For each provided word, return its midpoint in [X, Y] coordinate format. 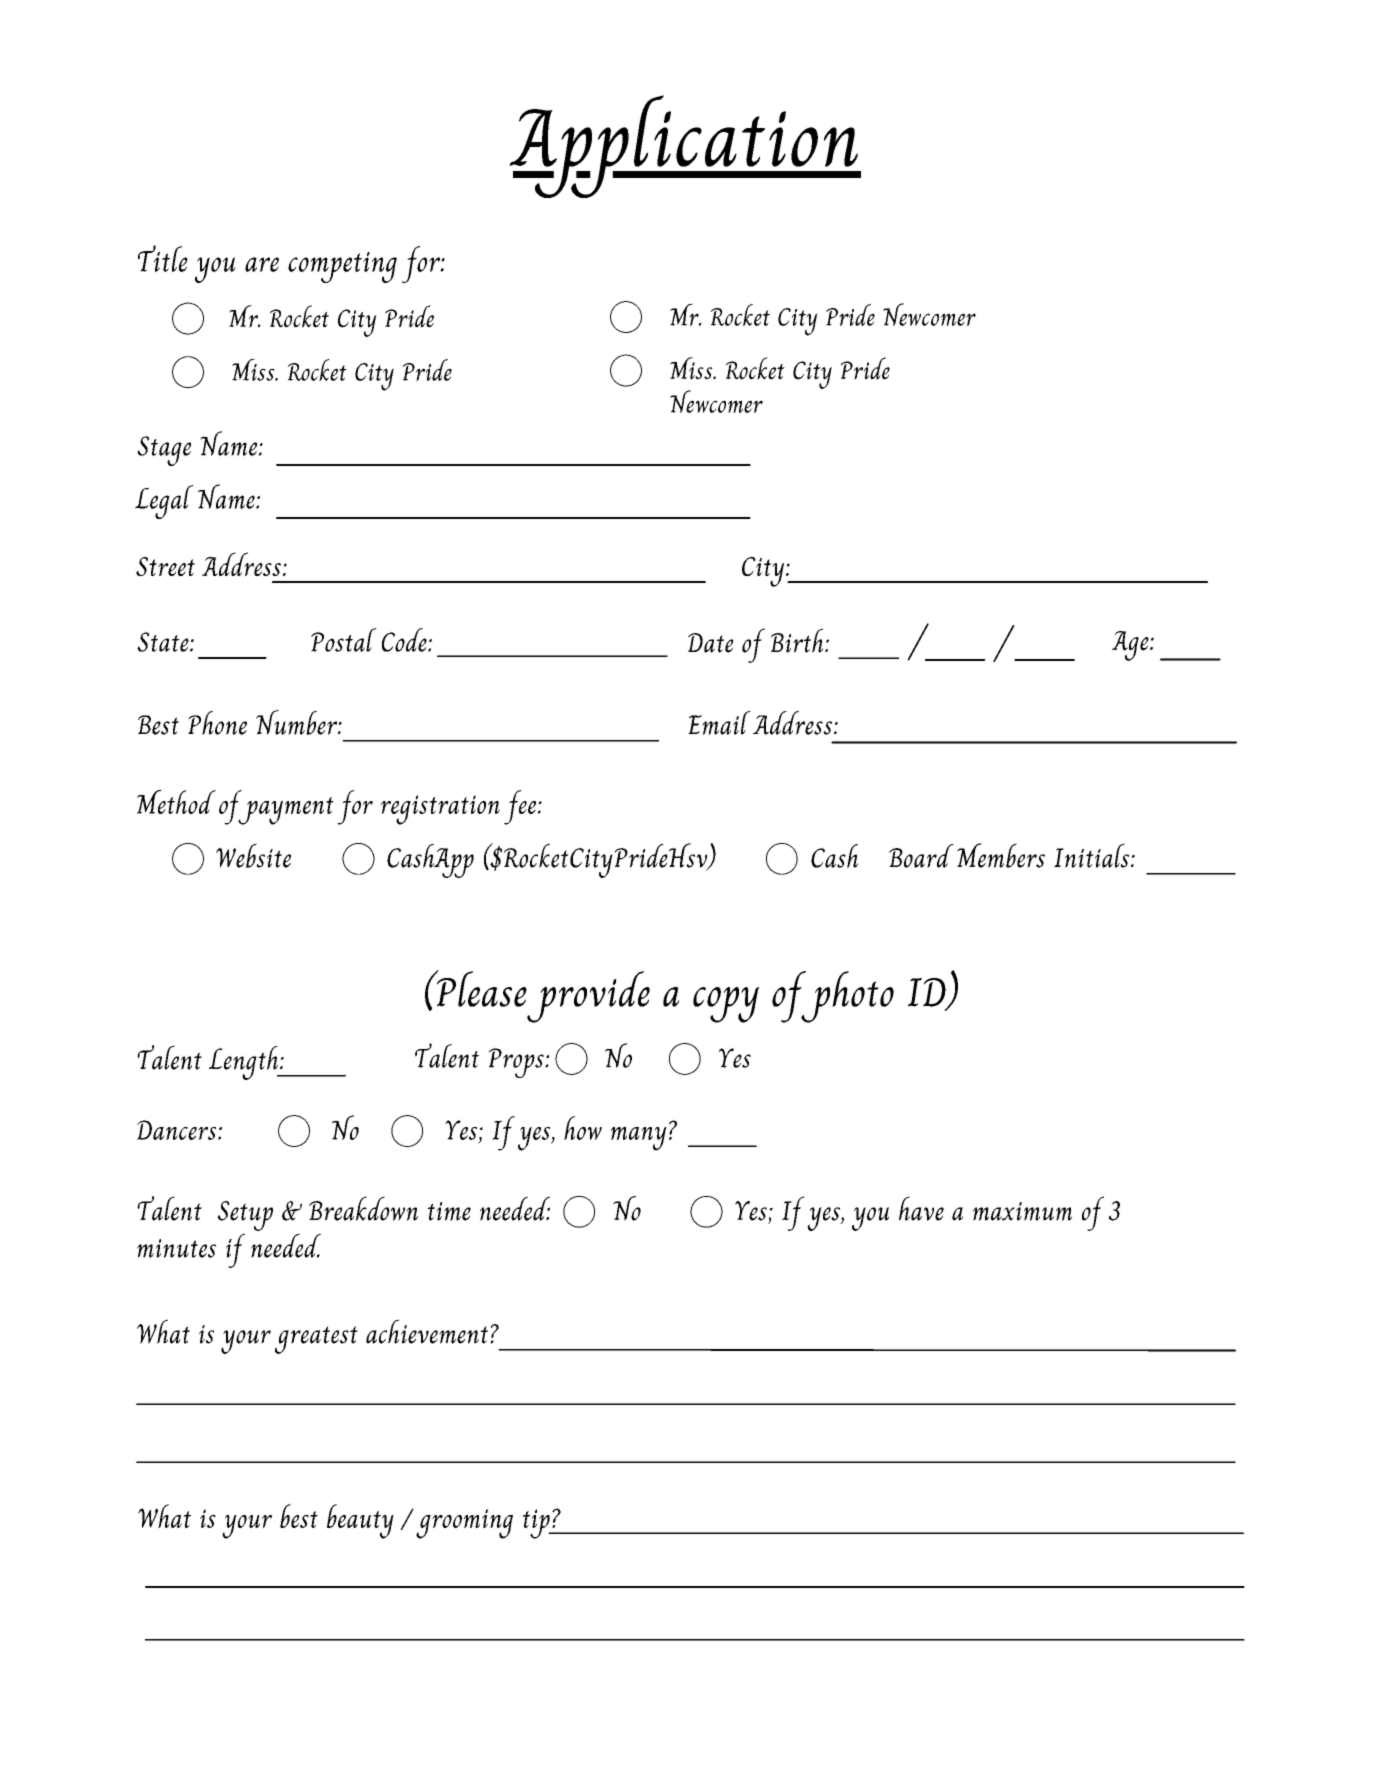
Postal [344, 640]
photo [846, 997]
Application [684, 146]
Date [711, 643]
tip [537, 1524]
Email [719, 723]
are [262, 264]
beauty [360, 1521]
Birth [797, 640]
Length [244, 1063]
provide [588, 997]
